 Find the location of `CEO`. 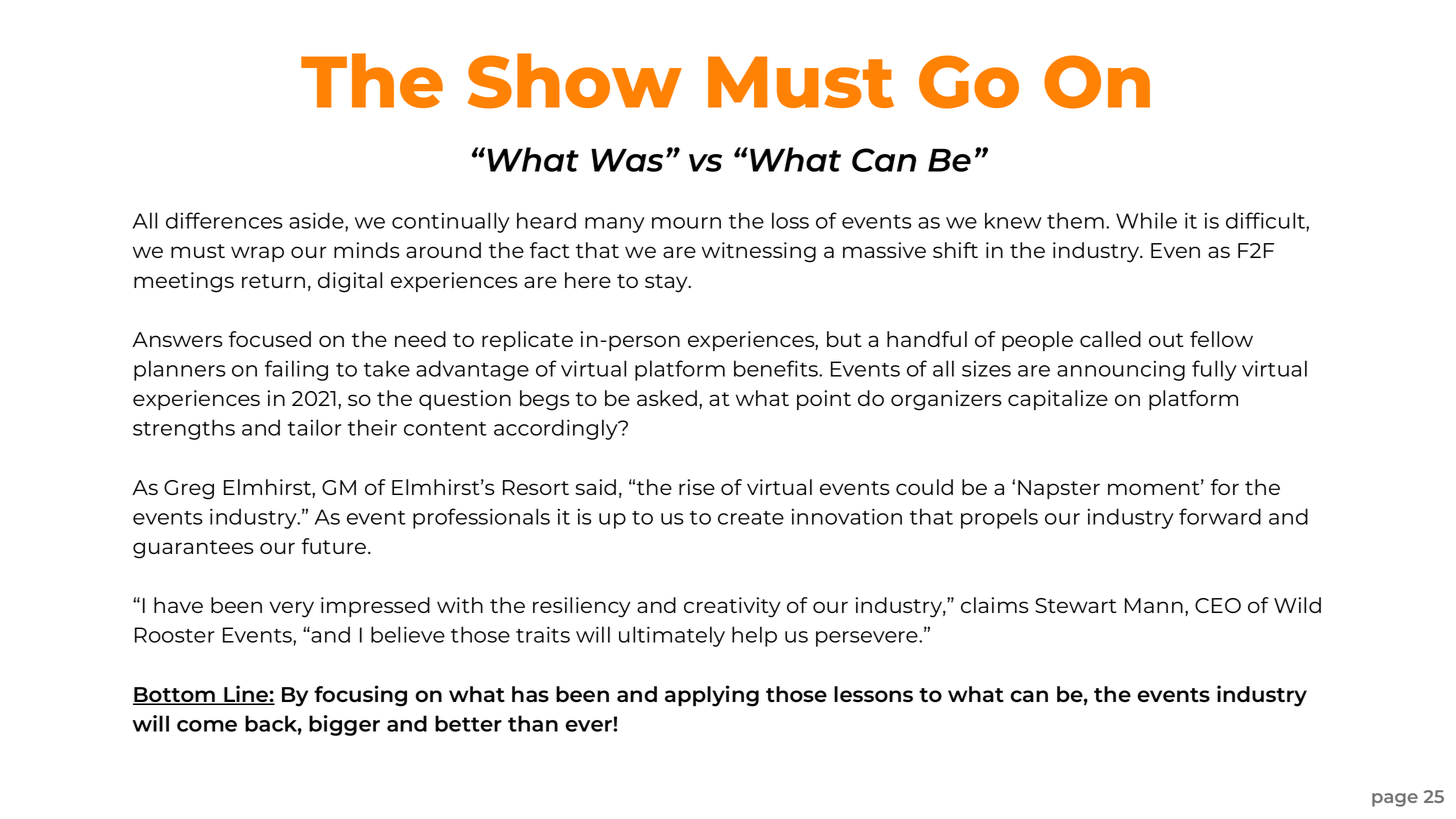

CEO is located at coordinates (1218, 605).
